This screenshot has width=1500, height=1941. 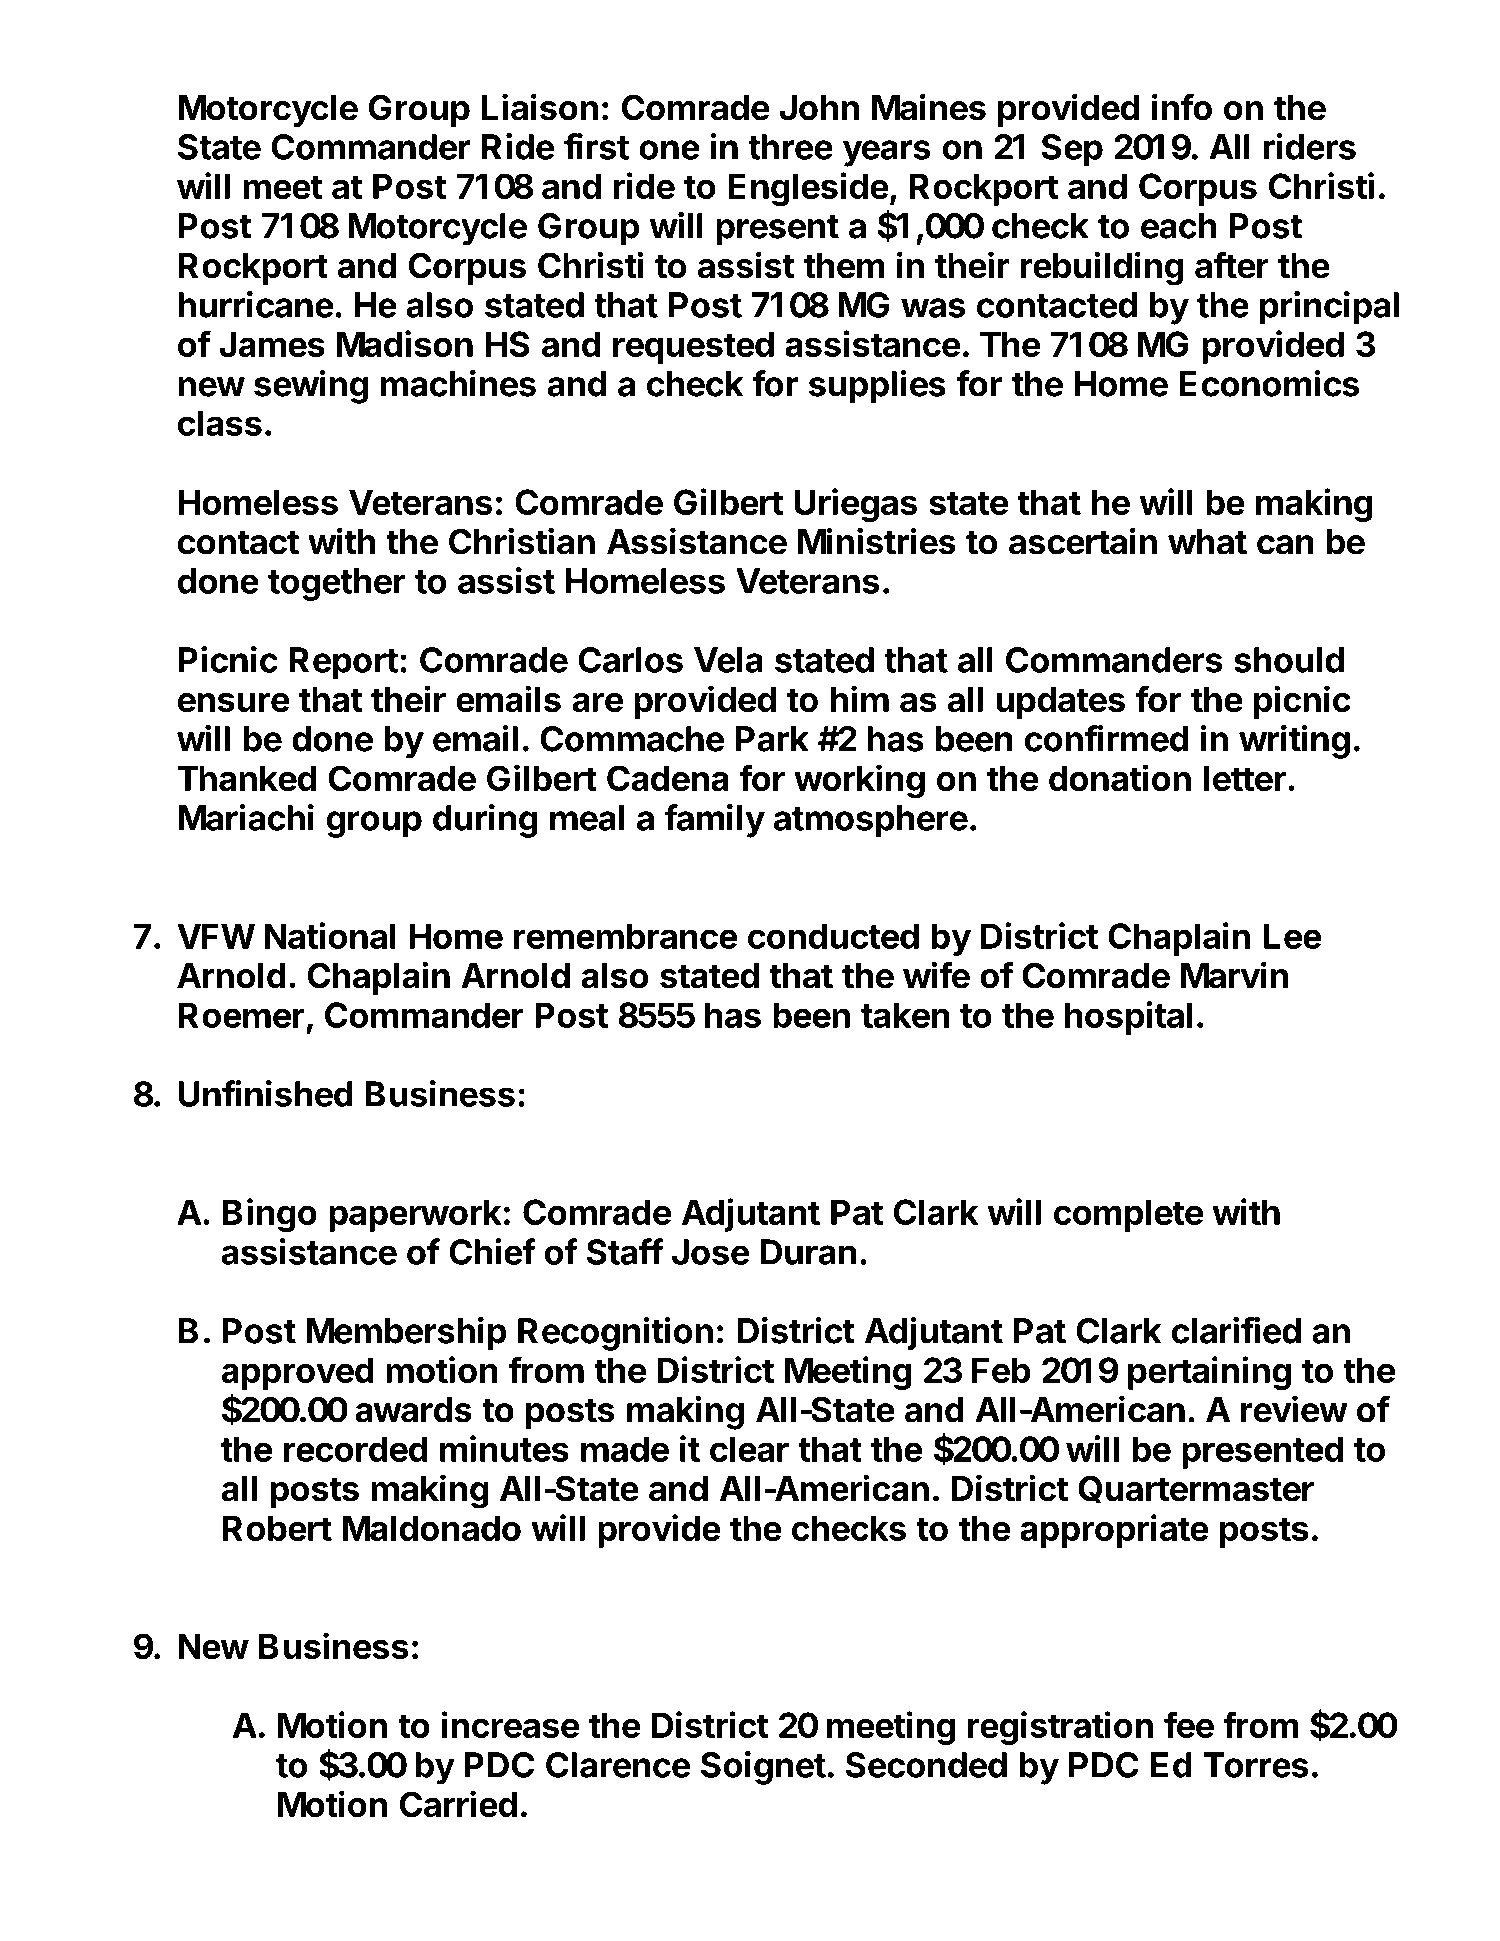 What do you see at coordinates (539, 107) in the screenshot?
I see `Liaison` at bounding box center [539, 107].
